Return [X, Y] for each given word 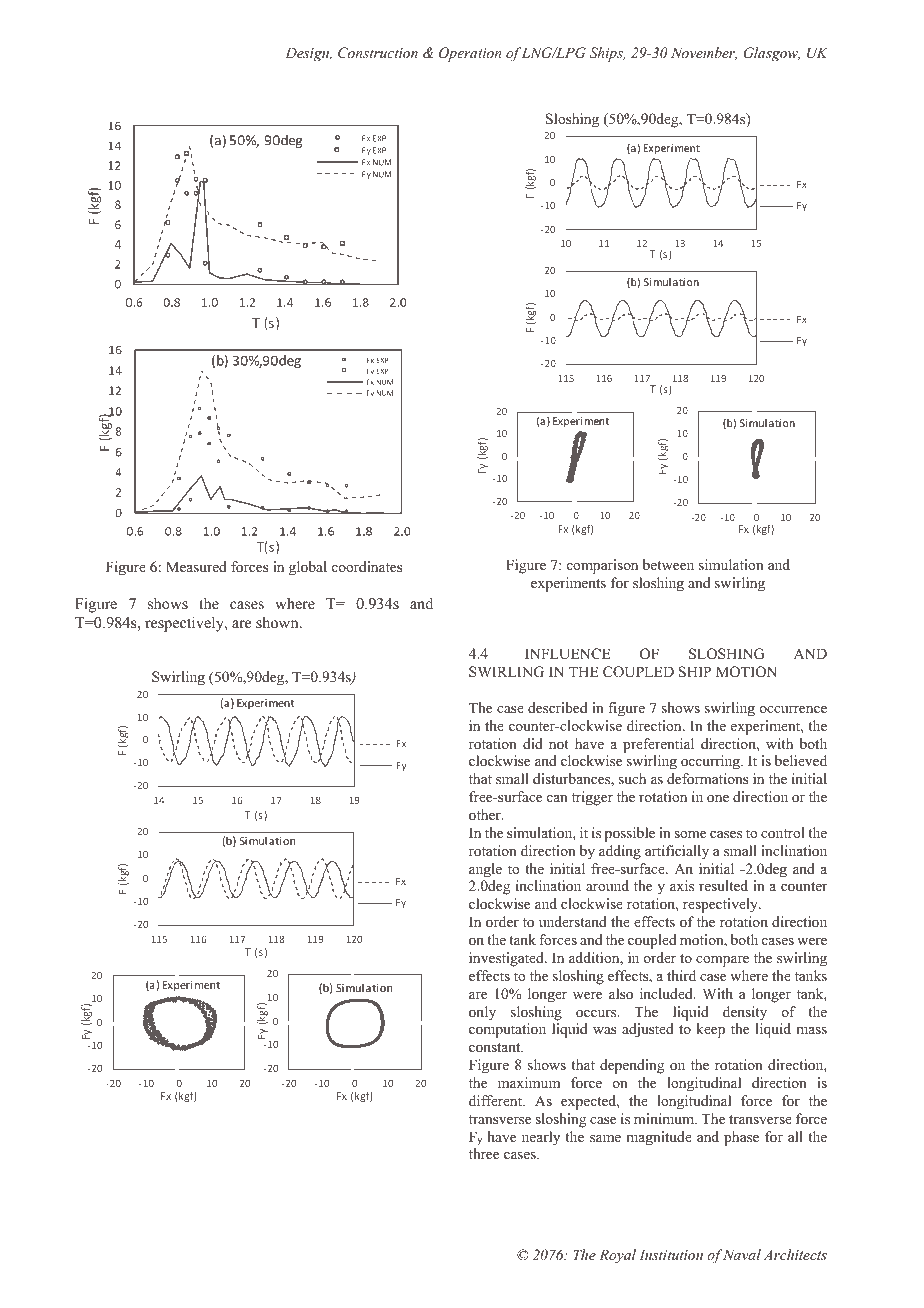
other [486, 814]
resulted [723, 885]
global [308, 568]
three [484, 1153]
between [668, 564]
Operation [470, 54]
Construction [378, 53]
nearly [541, 1138]
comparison [602, 566]
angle [485, 870]
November [704, 53]
